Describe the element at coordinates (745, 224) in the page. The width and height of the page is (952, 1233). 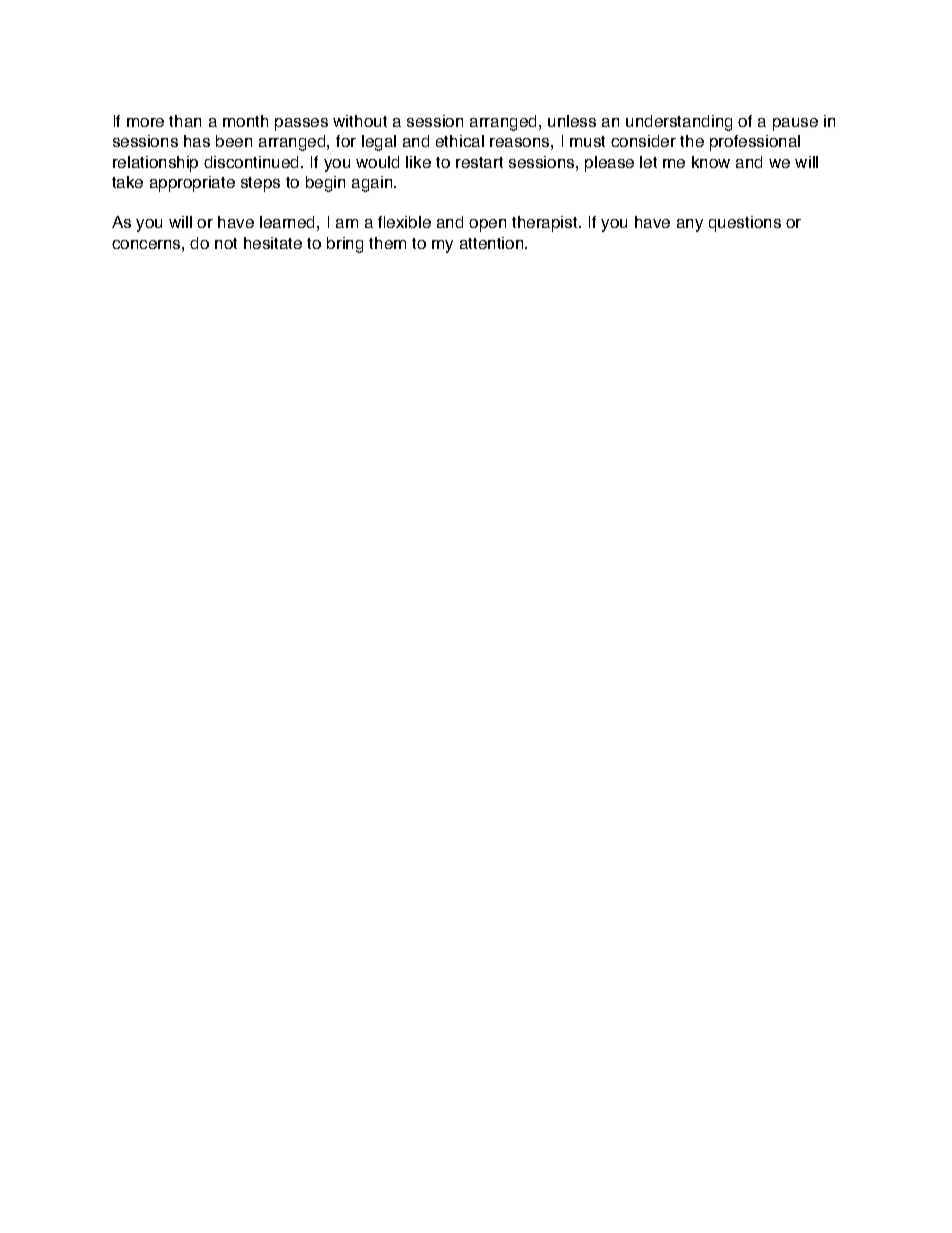
I see `questions` at that location.
